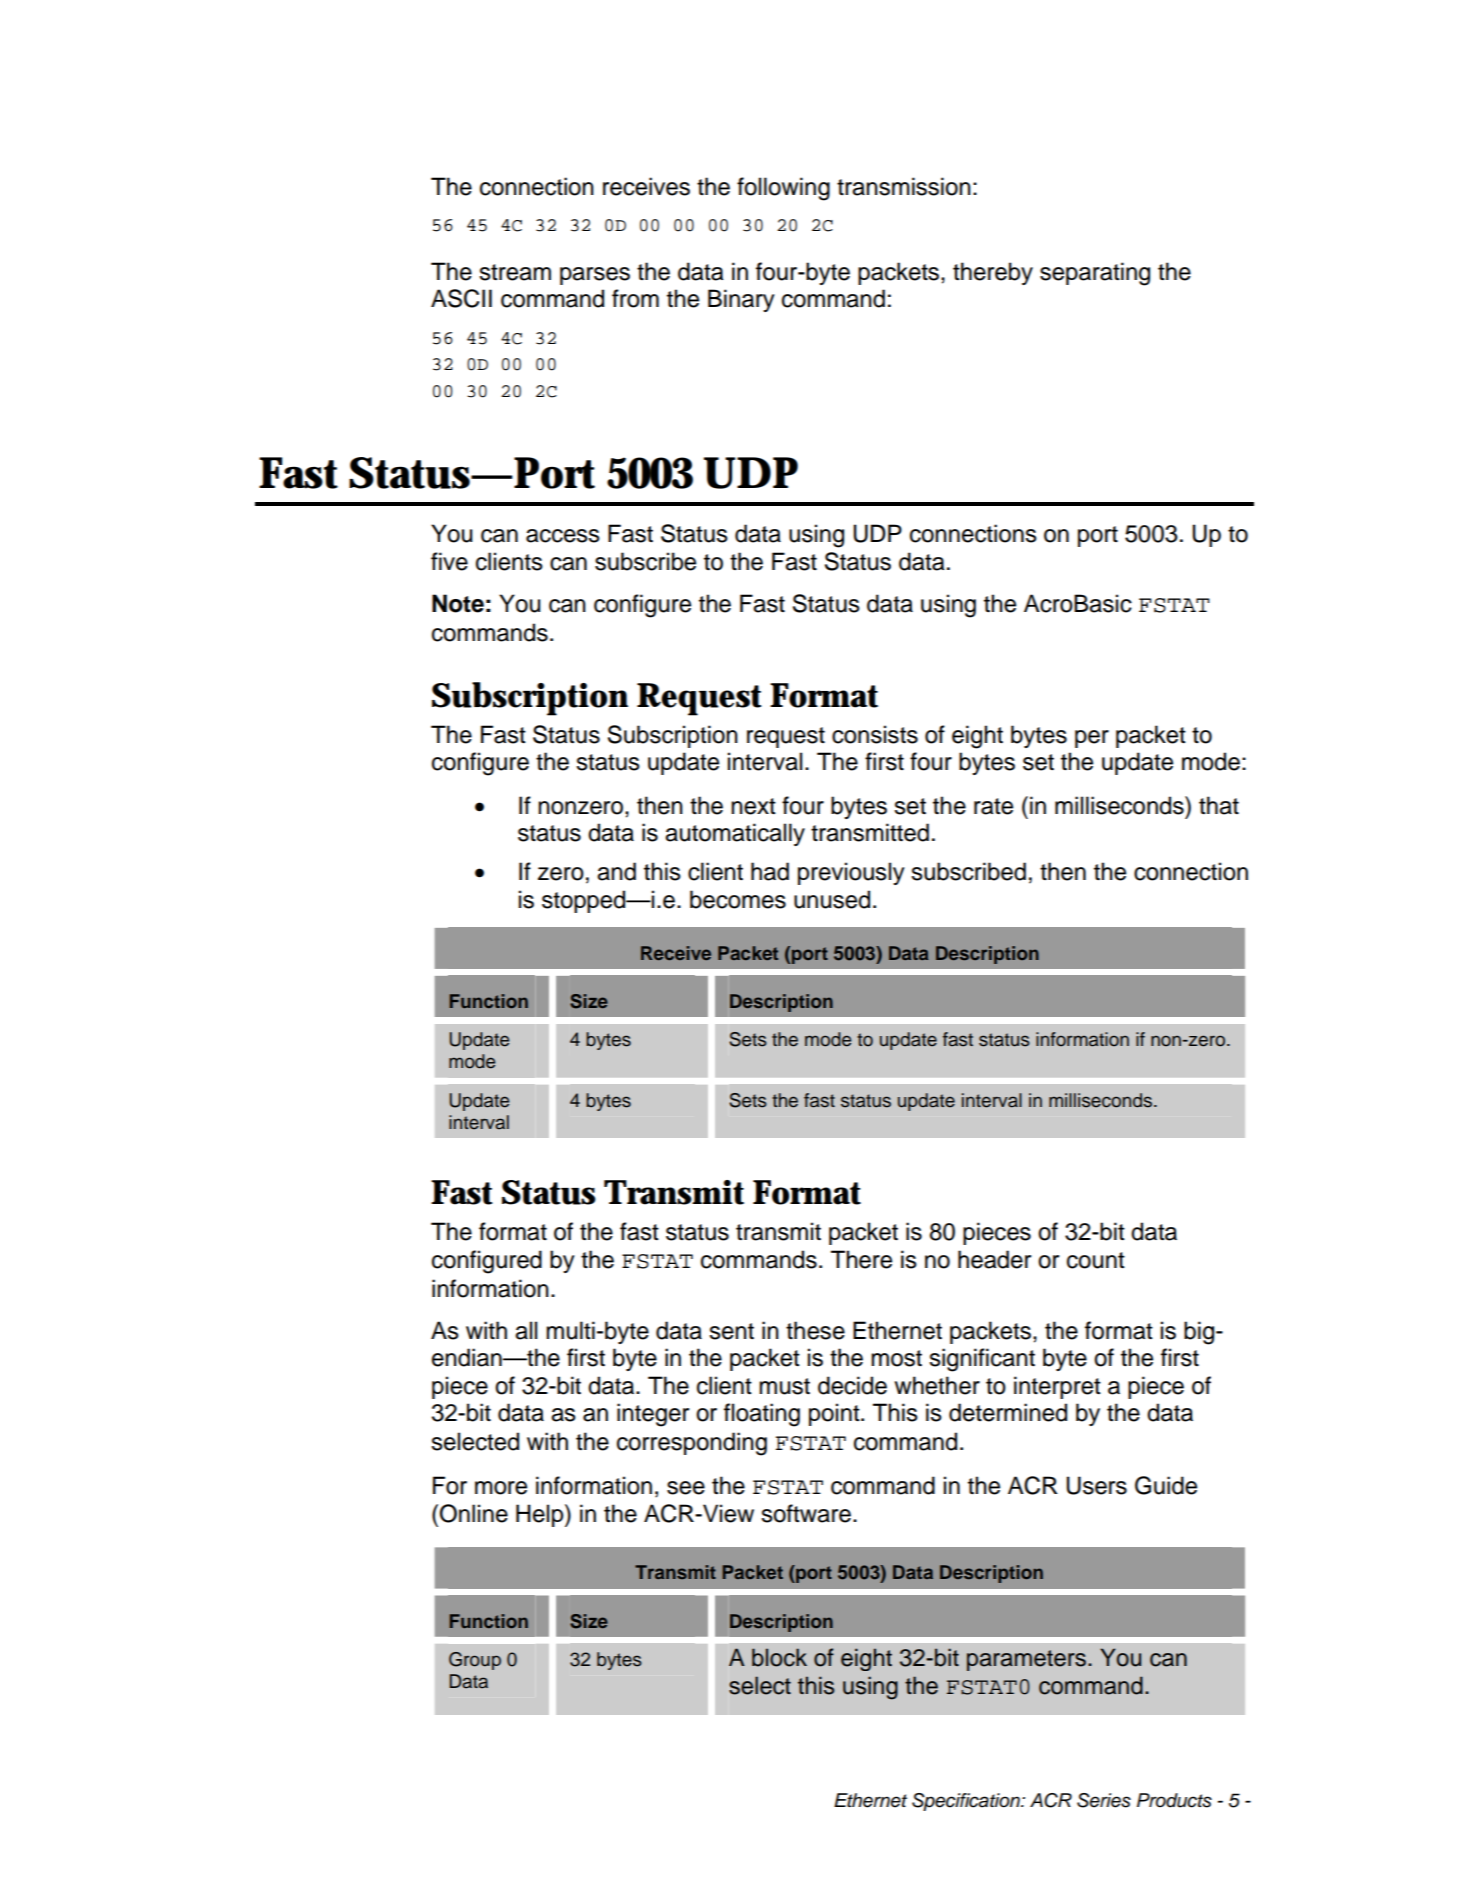  What do you see at coordinates (1057, 1387) in the image?
I see `interpret` at bounding box center [1057, 1387].
